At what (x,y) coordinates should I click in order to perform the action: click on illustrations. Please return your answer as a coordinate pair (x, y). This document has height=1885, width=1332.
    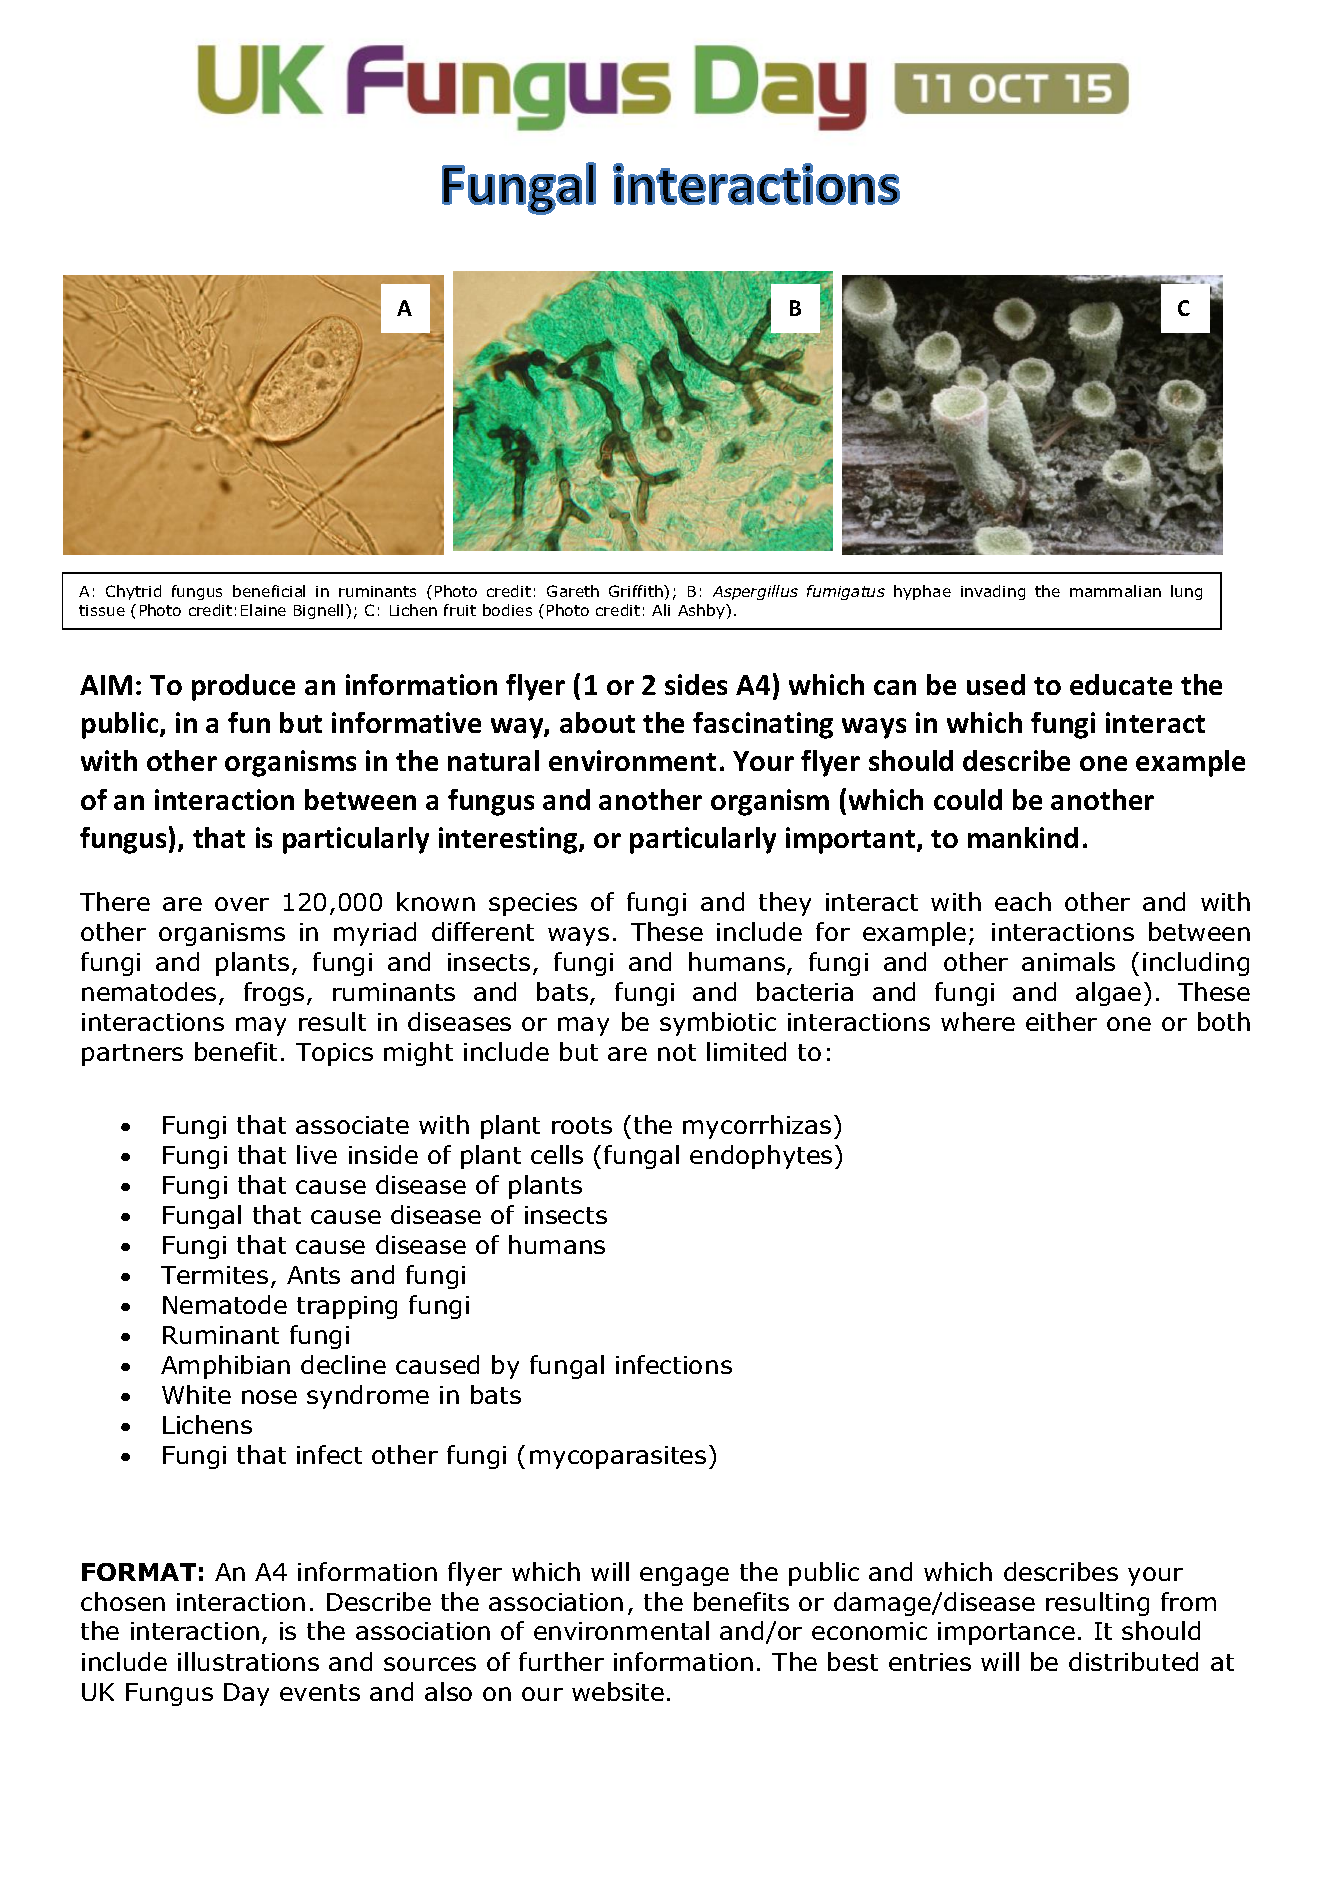
    Looking at the image, I should click on (248, 1661).
